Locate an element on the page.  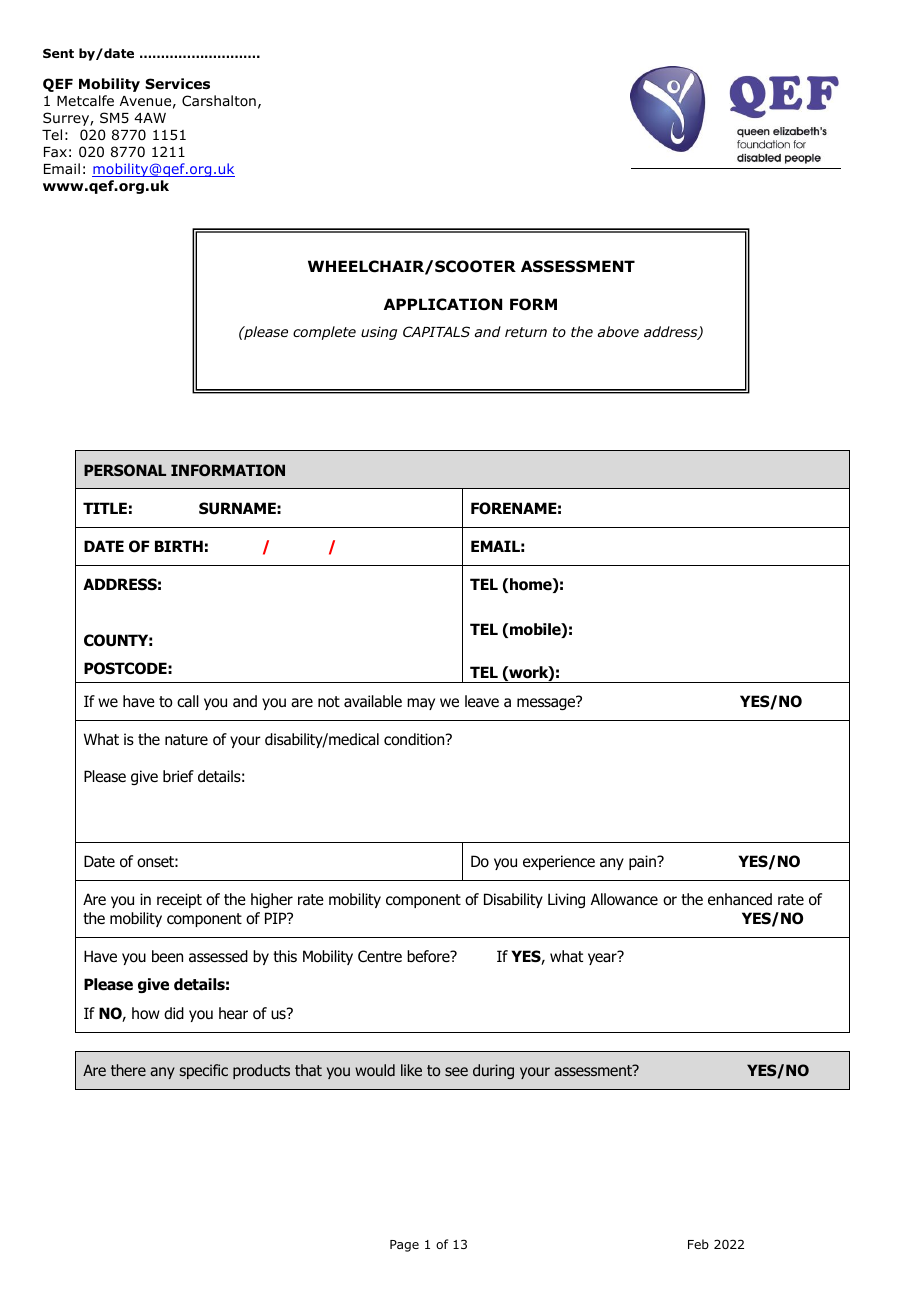
APPLICATION is located at coordinates (443, 304).
